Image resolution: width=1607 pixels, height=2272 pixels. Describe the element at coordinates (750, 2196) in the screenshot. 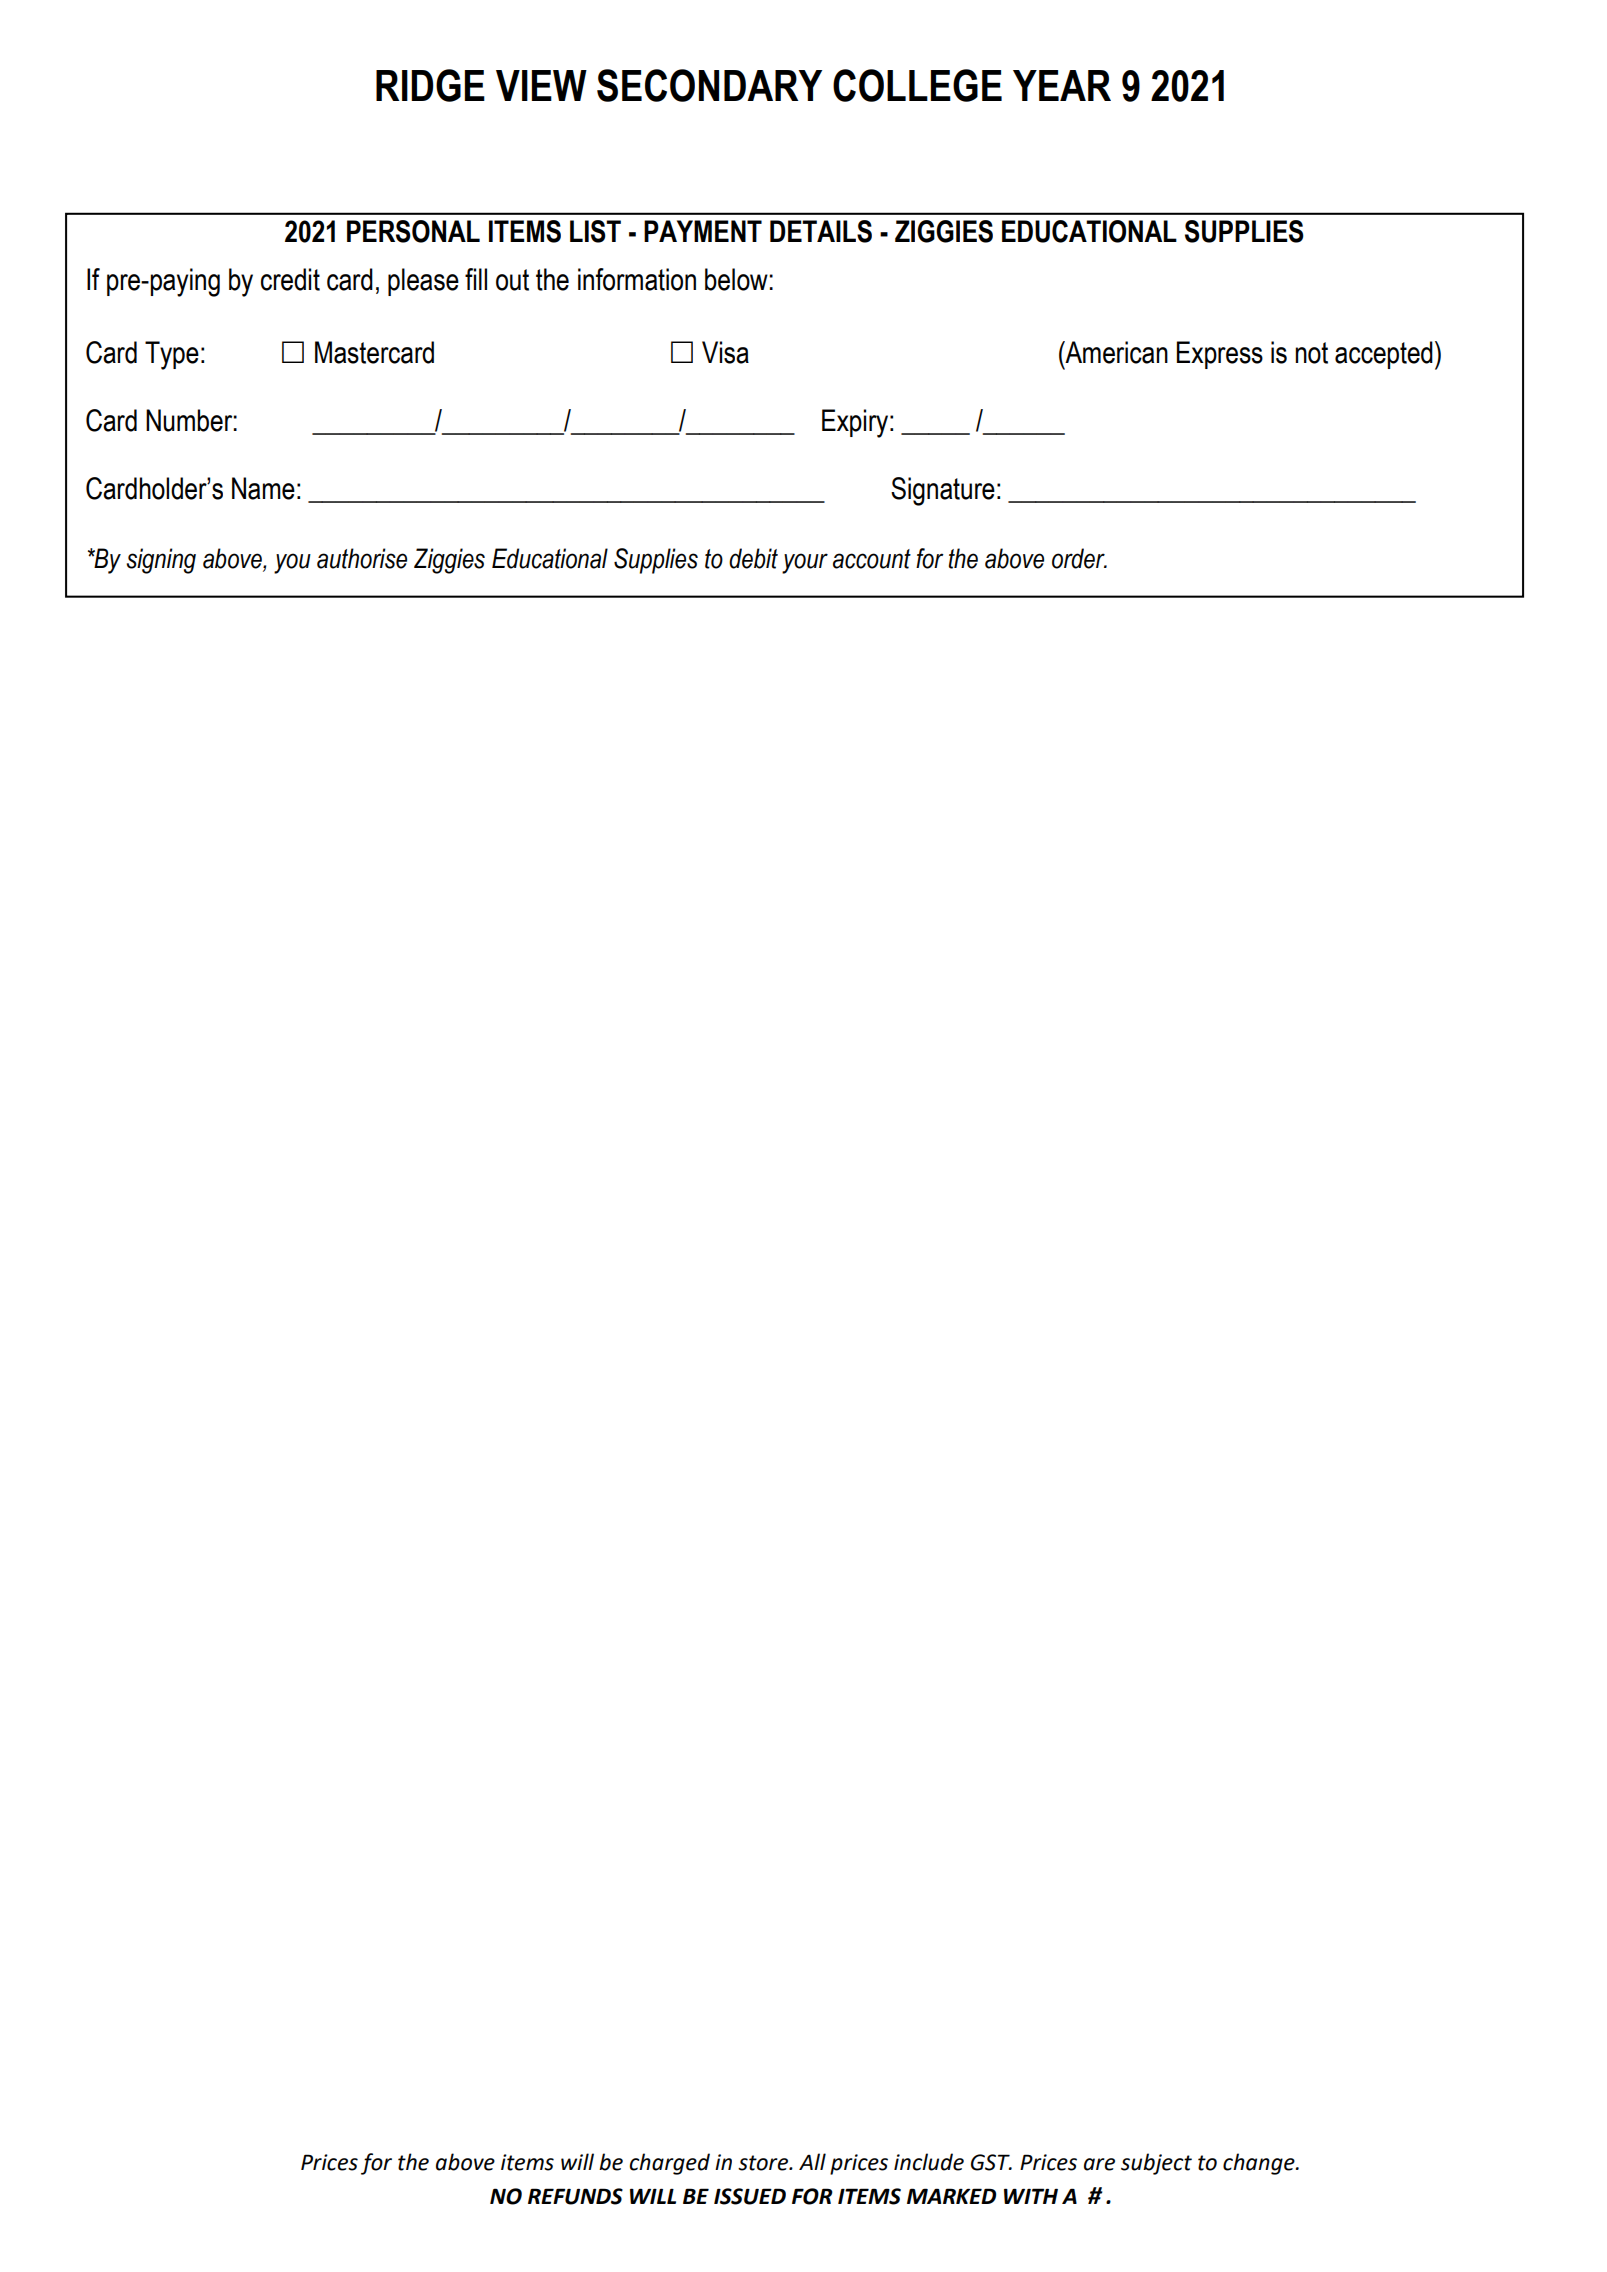

I see `ISSUED` at that location.
